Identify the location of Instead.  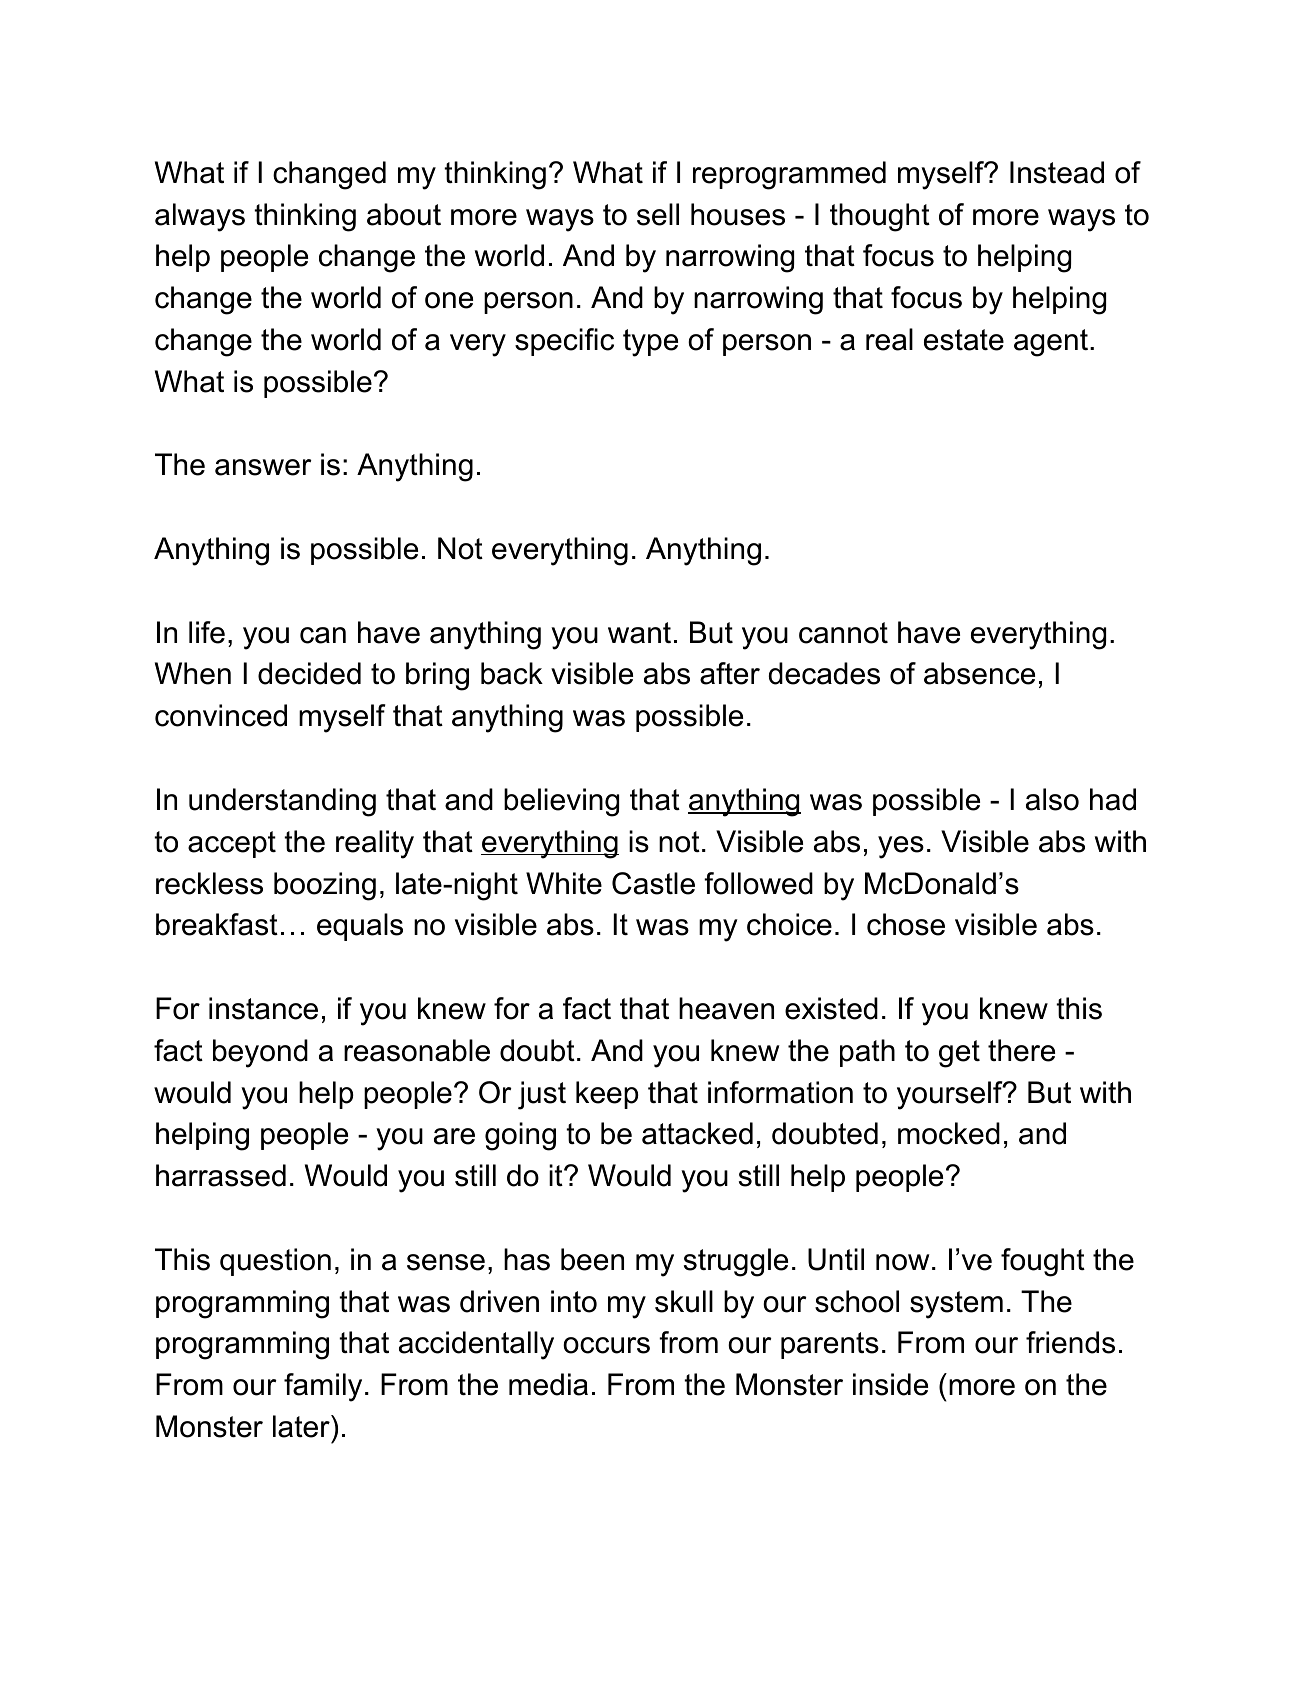
(1057, 172).
